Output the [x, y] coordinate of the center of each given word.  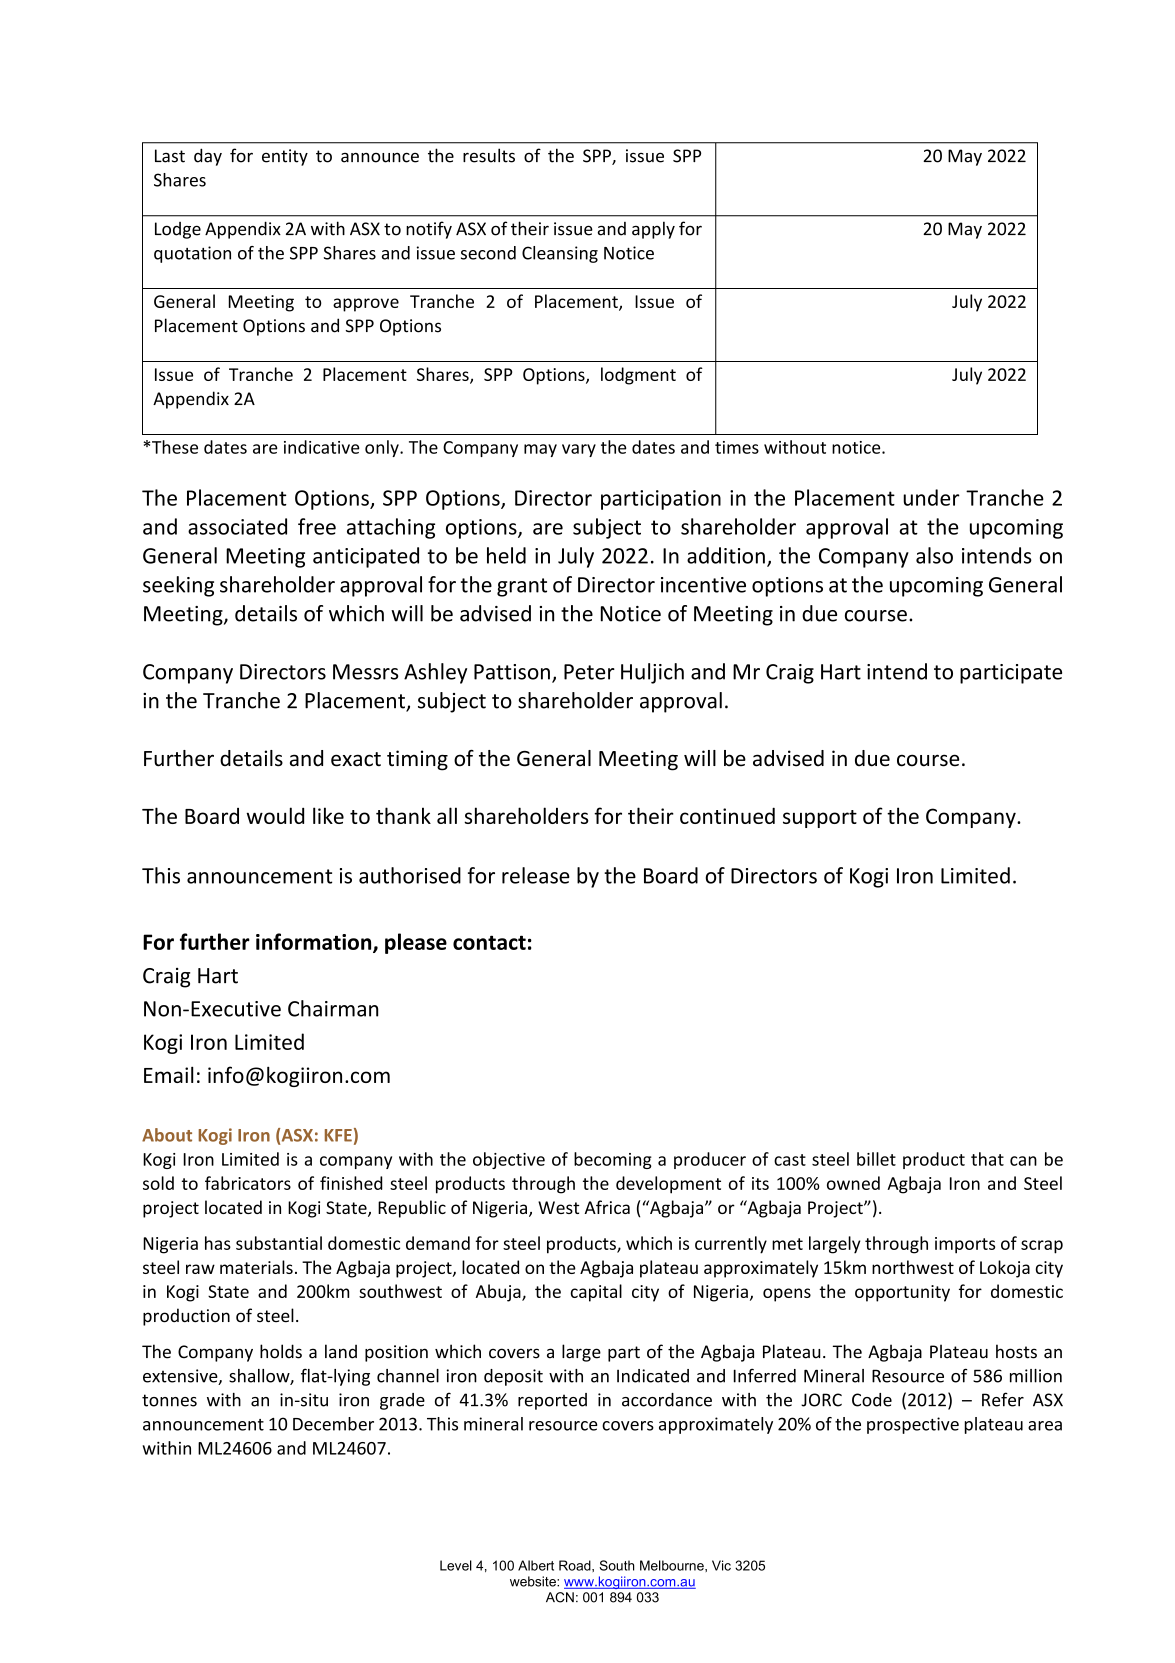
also [934, 555]
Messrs [365, 672]
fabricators [248, 1183]
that [987, 1159]
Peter [589, 672]
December [333, 1424]
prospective [913, 1425]
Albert [536, 1565]
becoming [613, 1160]
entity [285, 157]
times [737, 447]
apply [653, 230]
